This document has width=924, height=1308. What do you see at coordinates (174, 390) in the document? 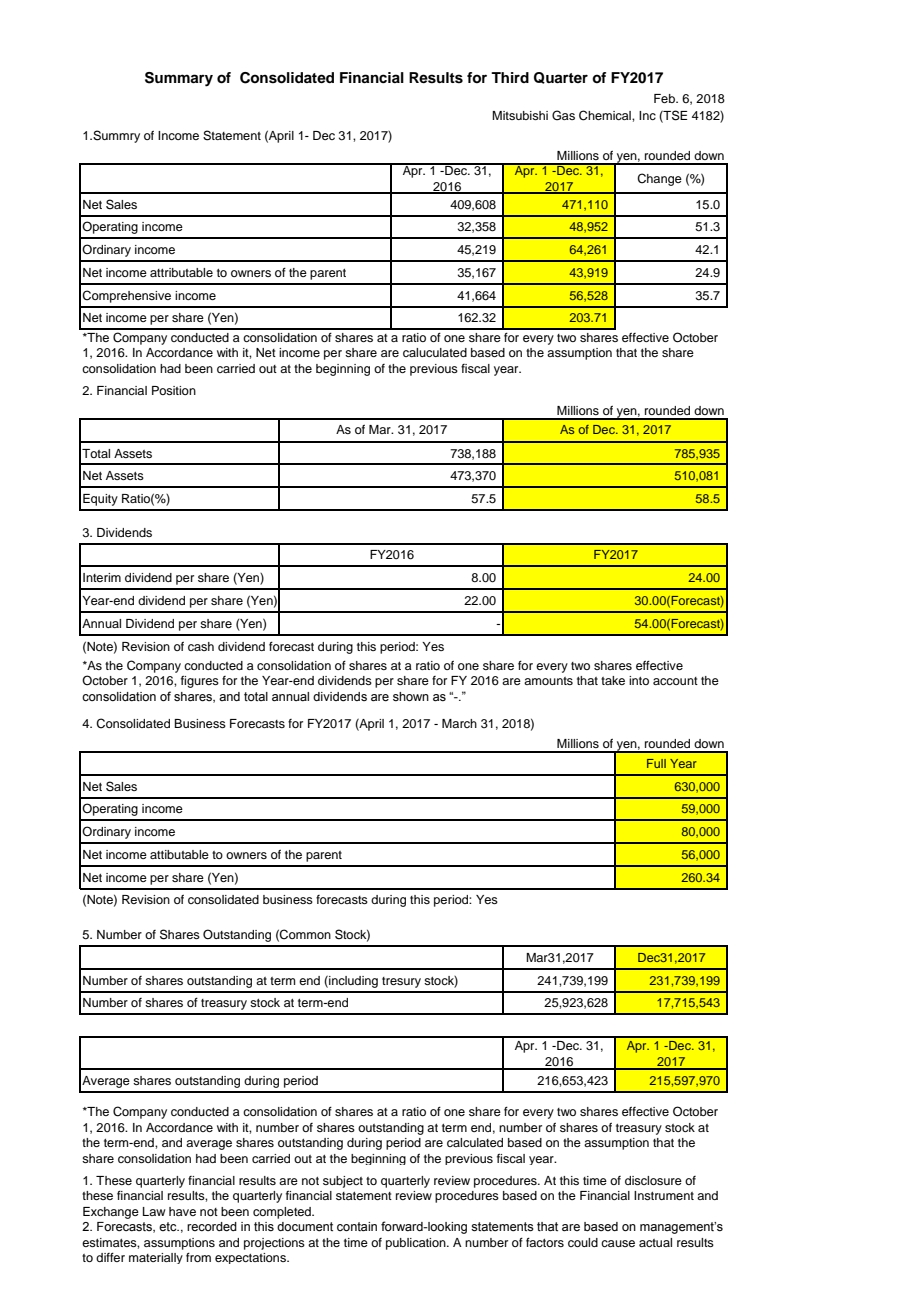
I see `Position` at bounding box center [174, 390].
